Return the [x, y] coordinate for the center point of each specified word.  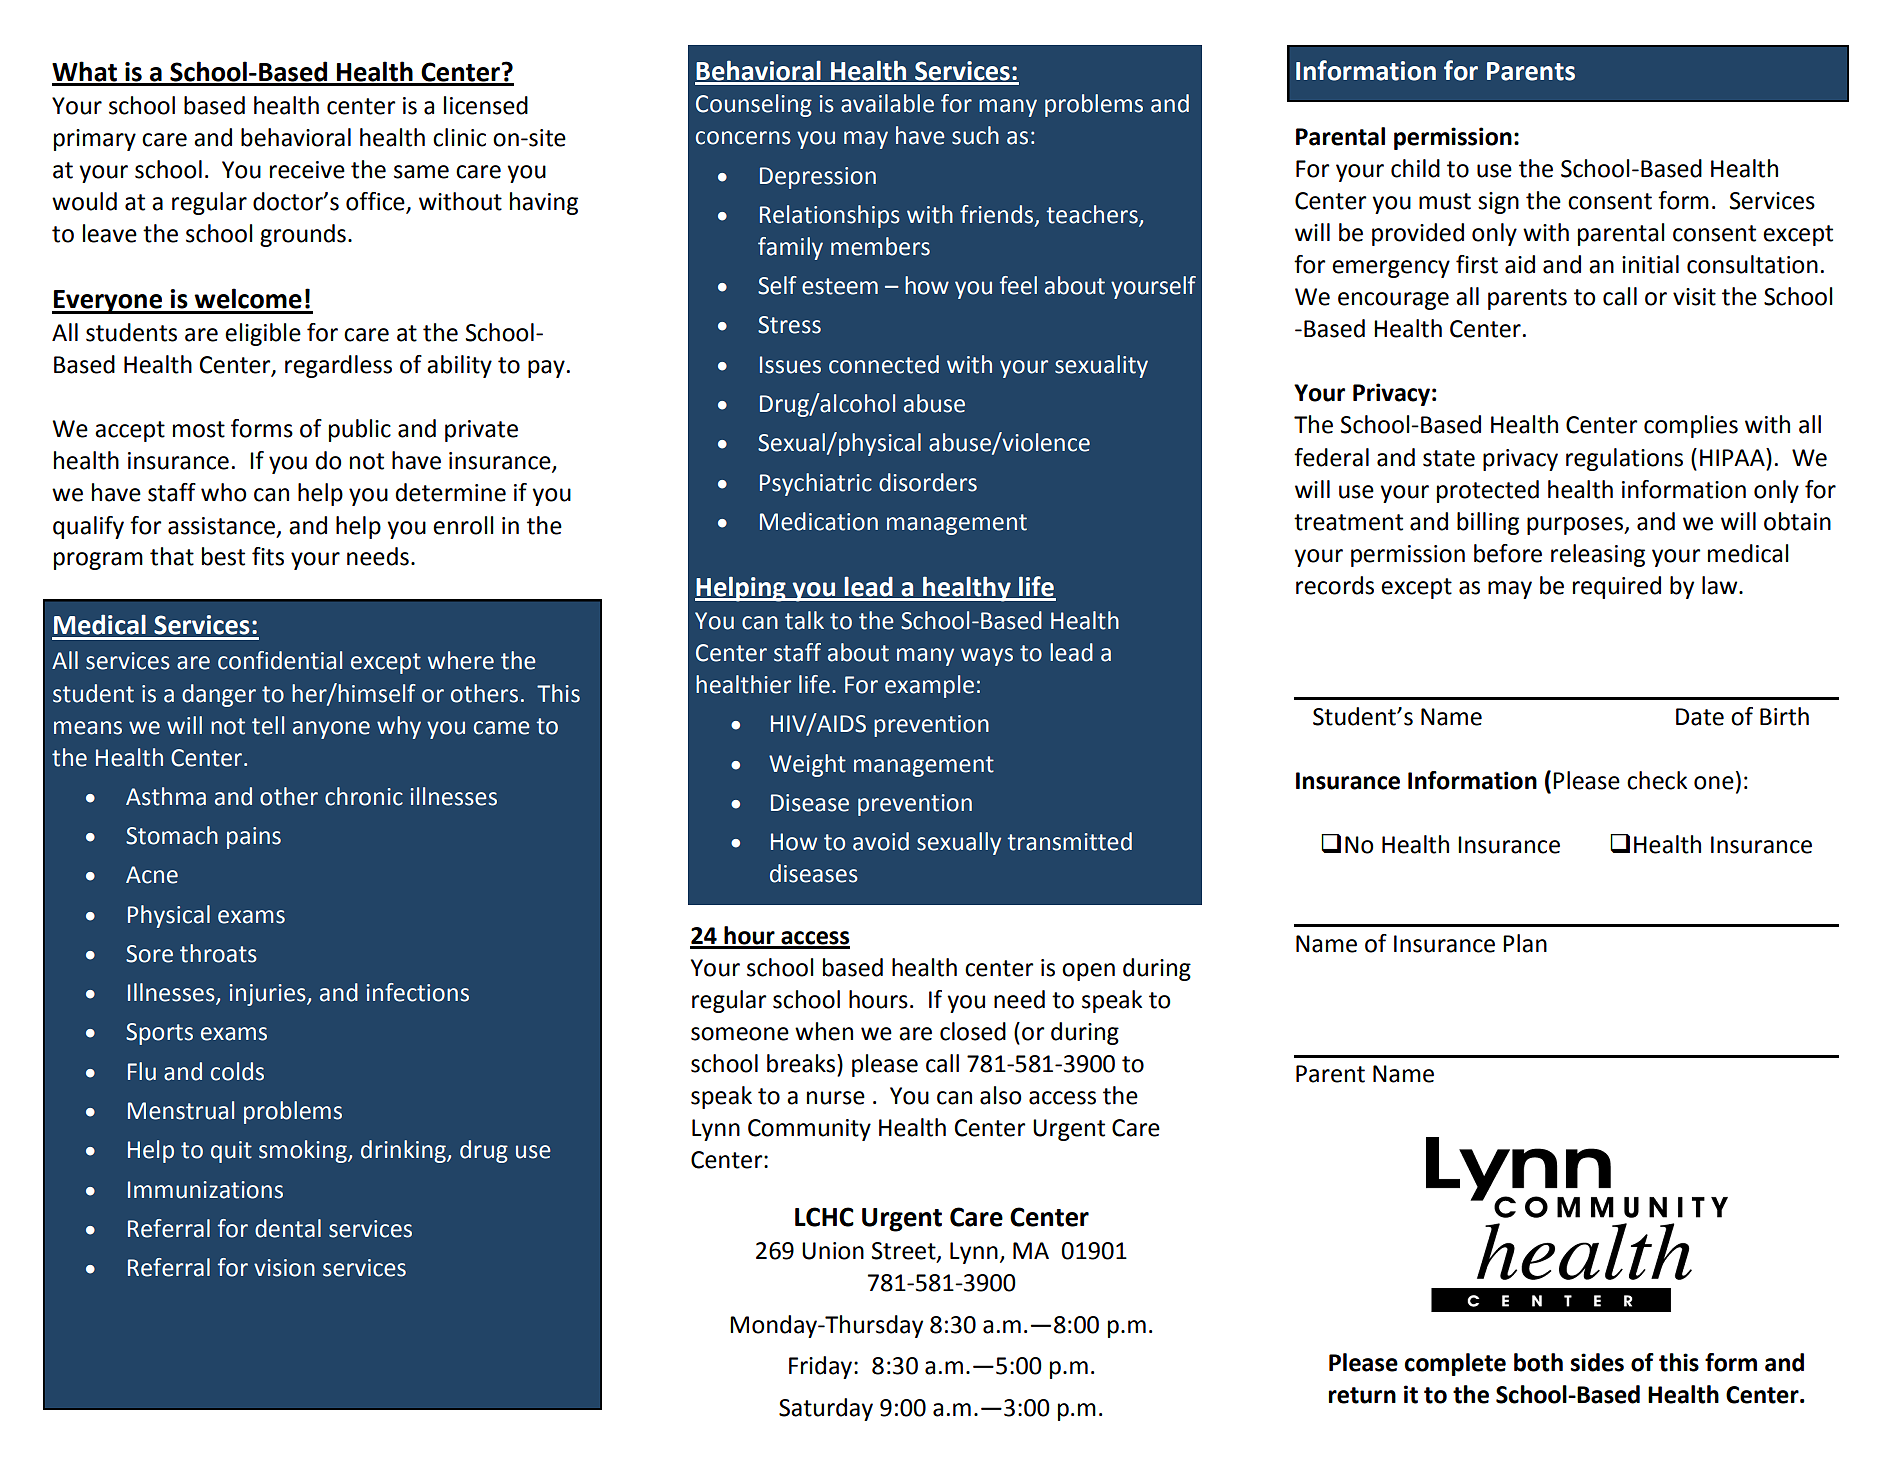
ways [987, 657]
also [1000, 1095]
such [975, 135]
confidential [280, 660]
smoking [304, 1151]
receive [307, 170]
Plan [1525, 943]
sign [1498, 203]
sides [1597, 1362]
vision [284, 1268]
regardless [338, 366]
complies [1691, 426]
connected [884, 364]
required [1617, 587]
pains [254, 838]
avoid [881, 841]
